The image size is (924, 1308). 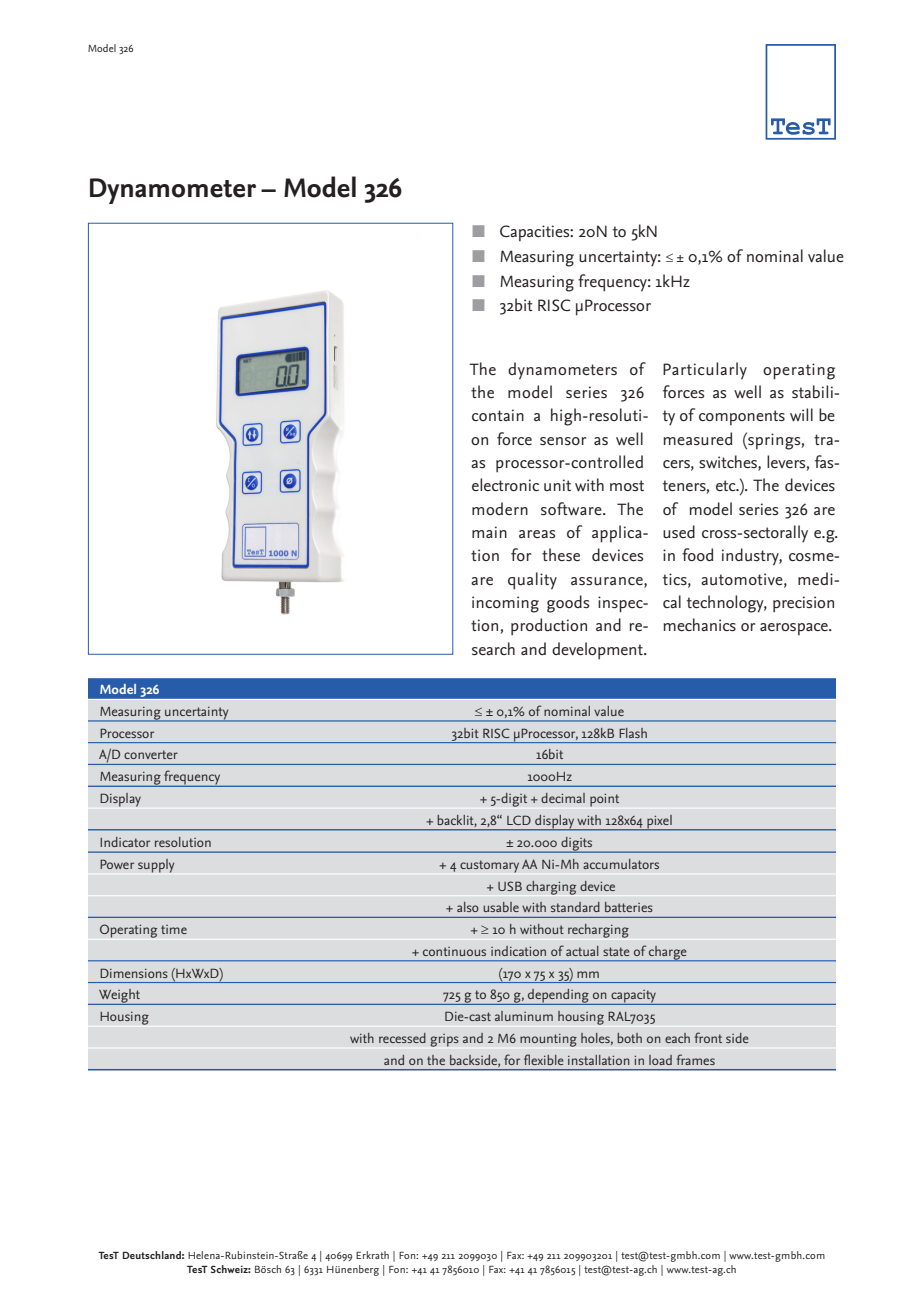 I want to click on contain, so click(x=498, y=415).
